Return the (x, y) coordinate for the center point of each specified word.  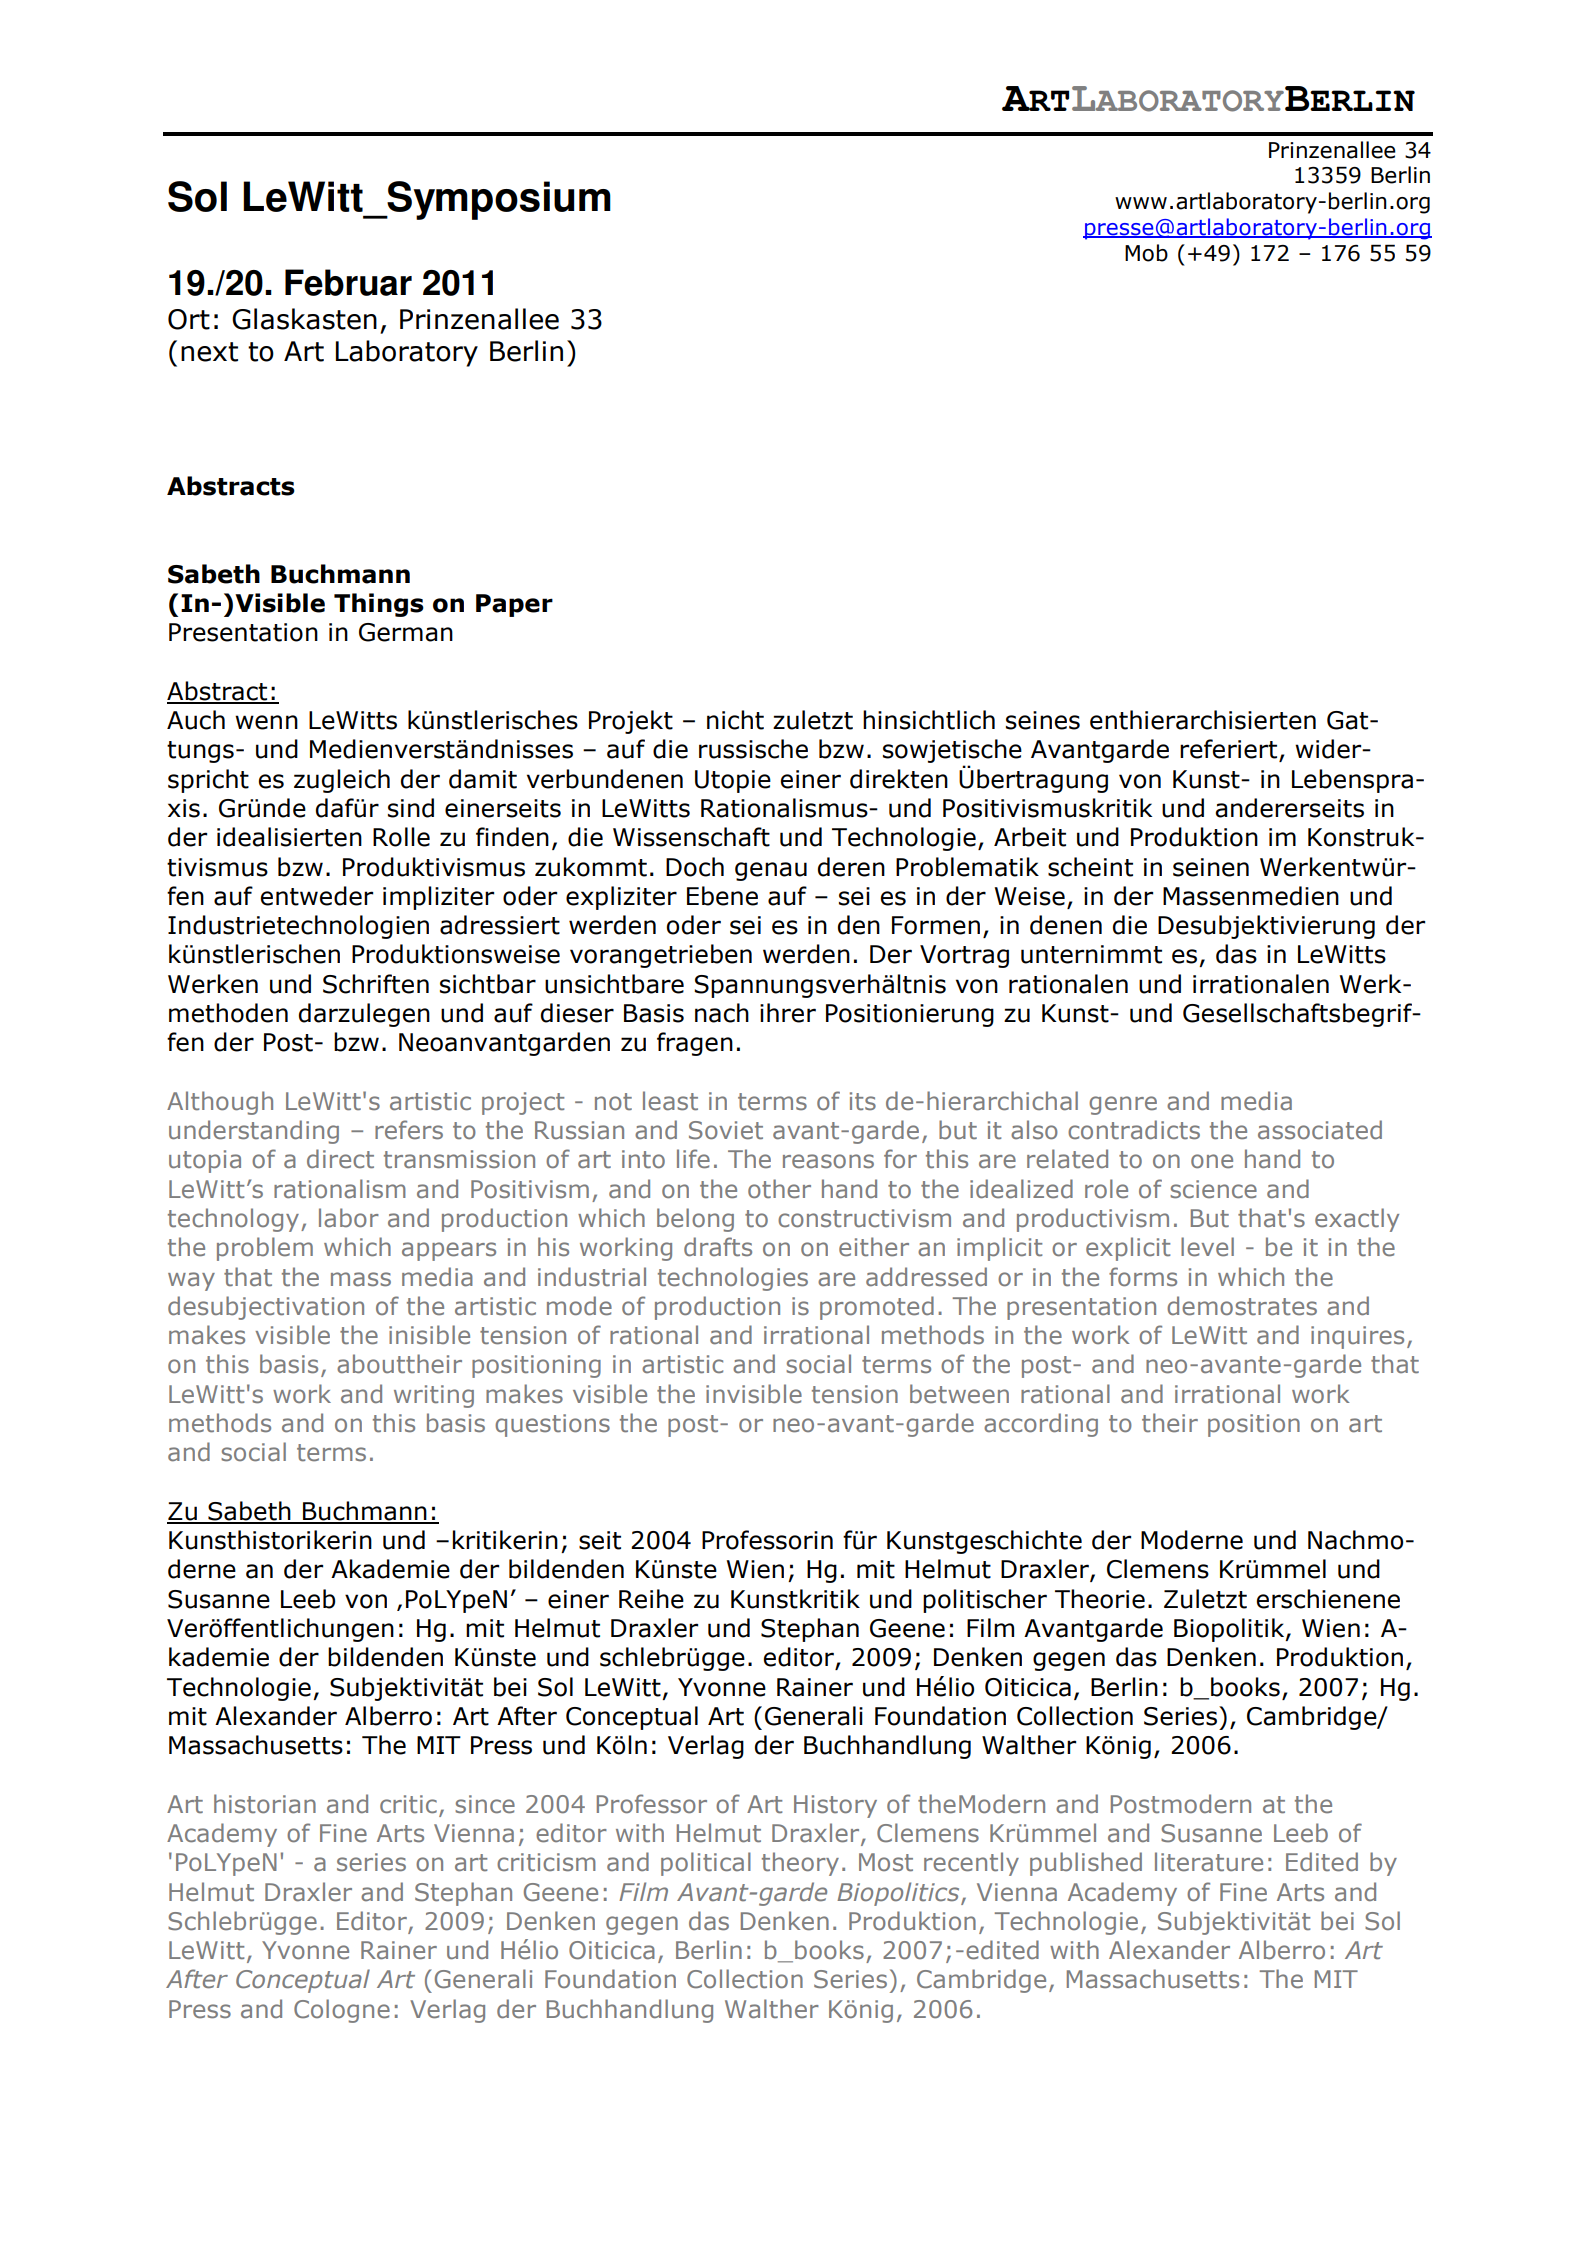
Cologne (342, 2011)
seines (1043, 720)
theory (800, 1864)
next (209, 352)
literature (1209, 1862)
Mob (1146, 253)
